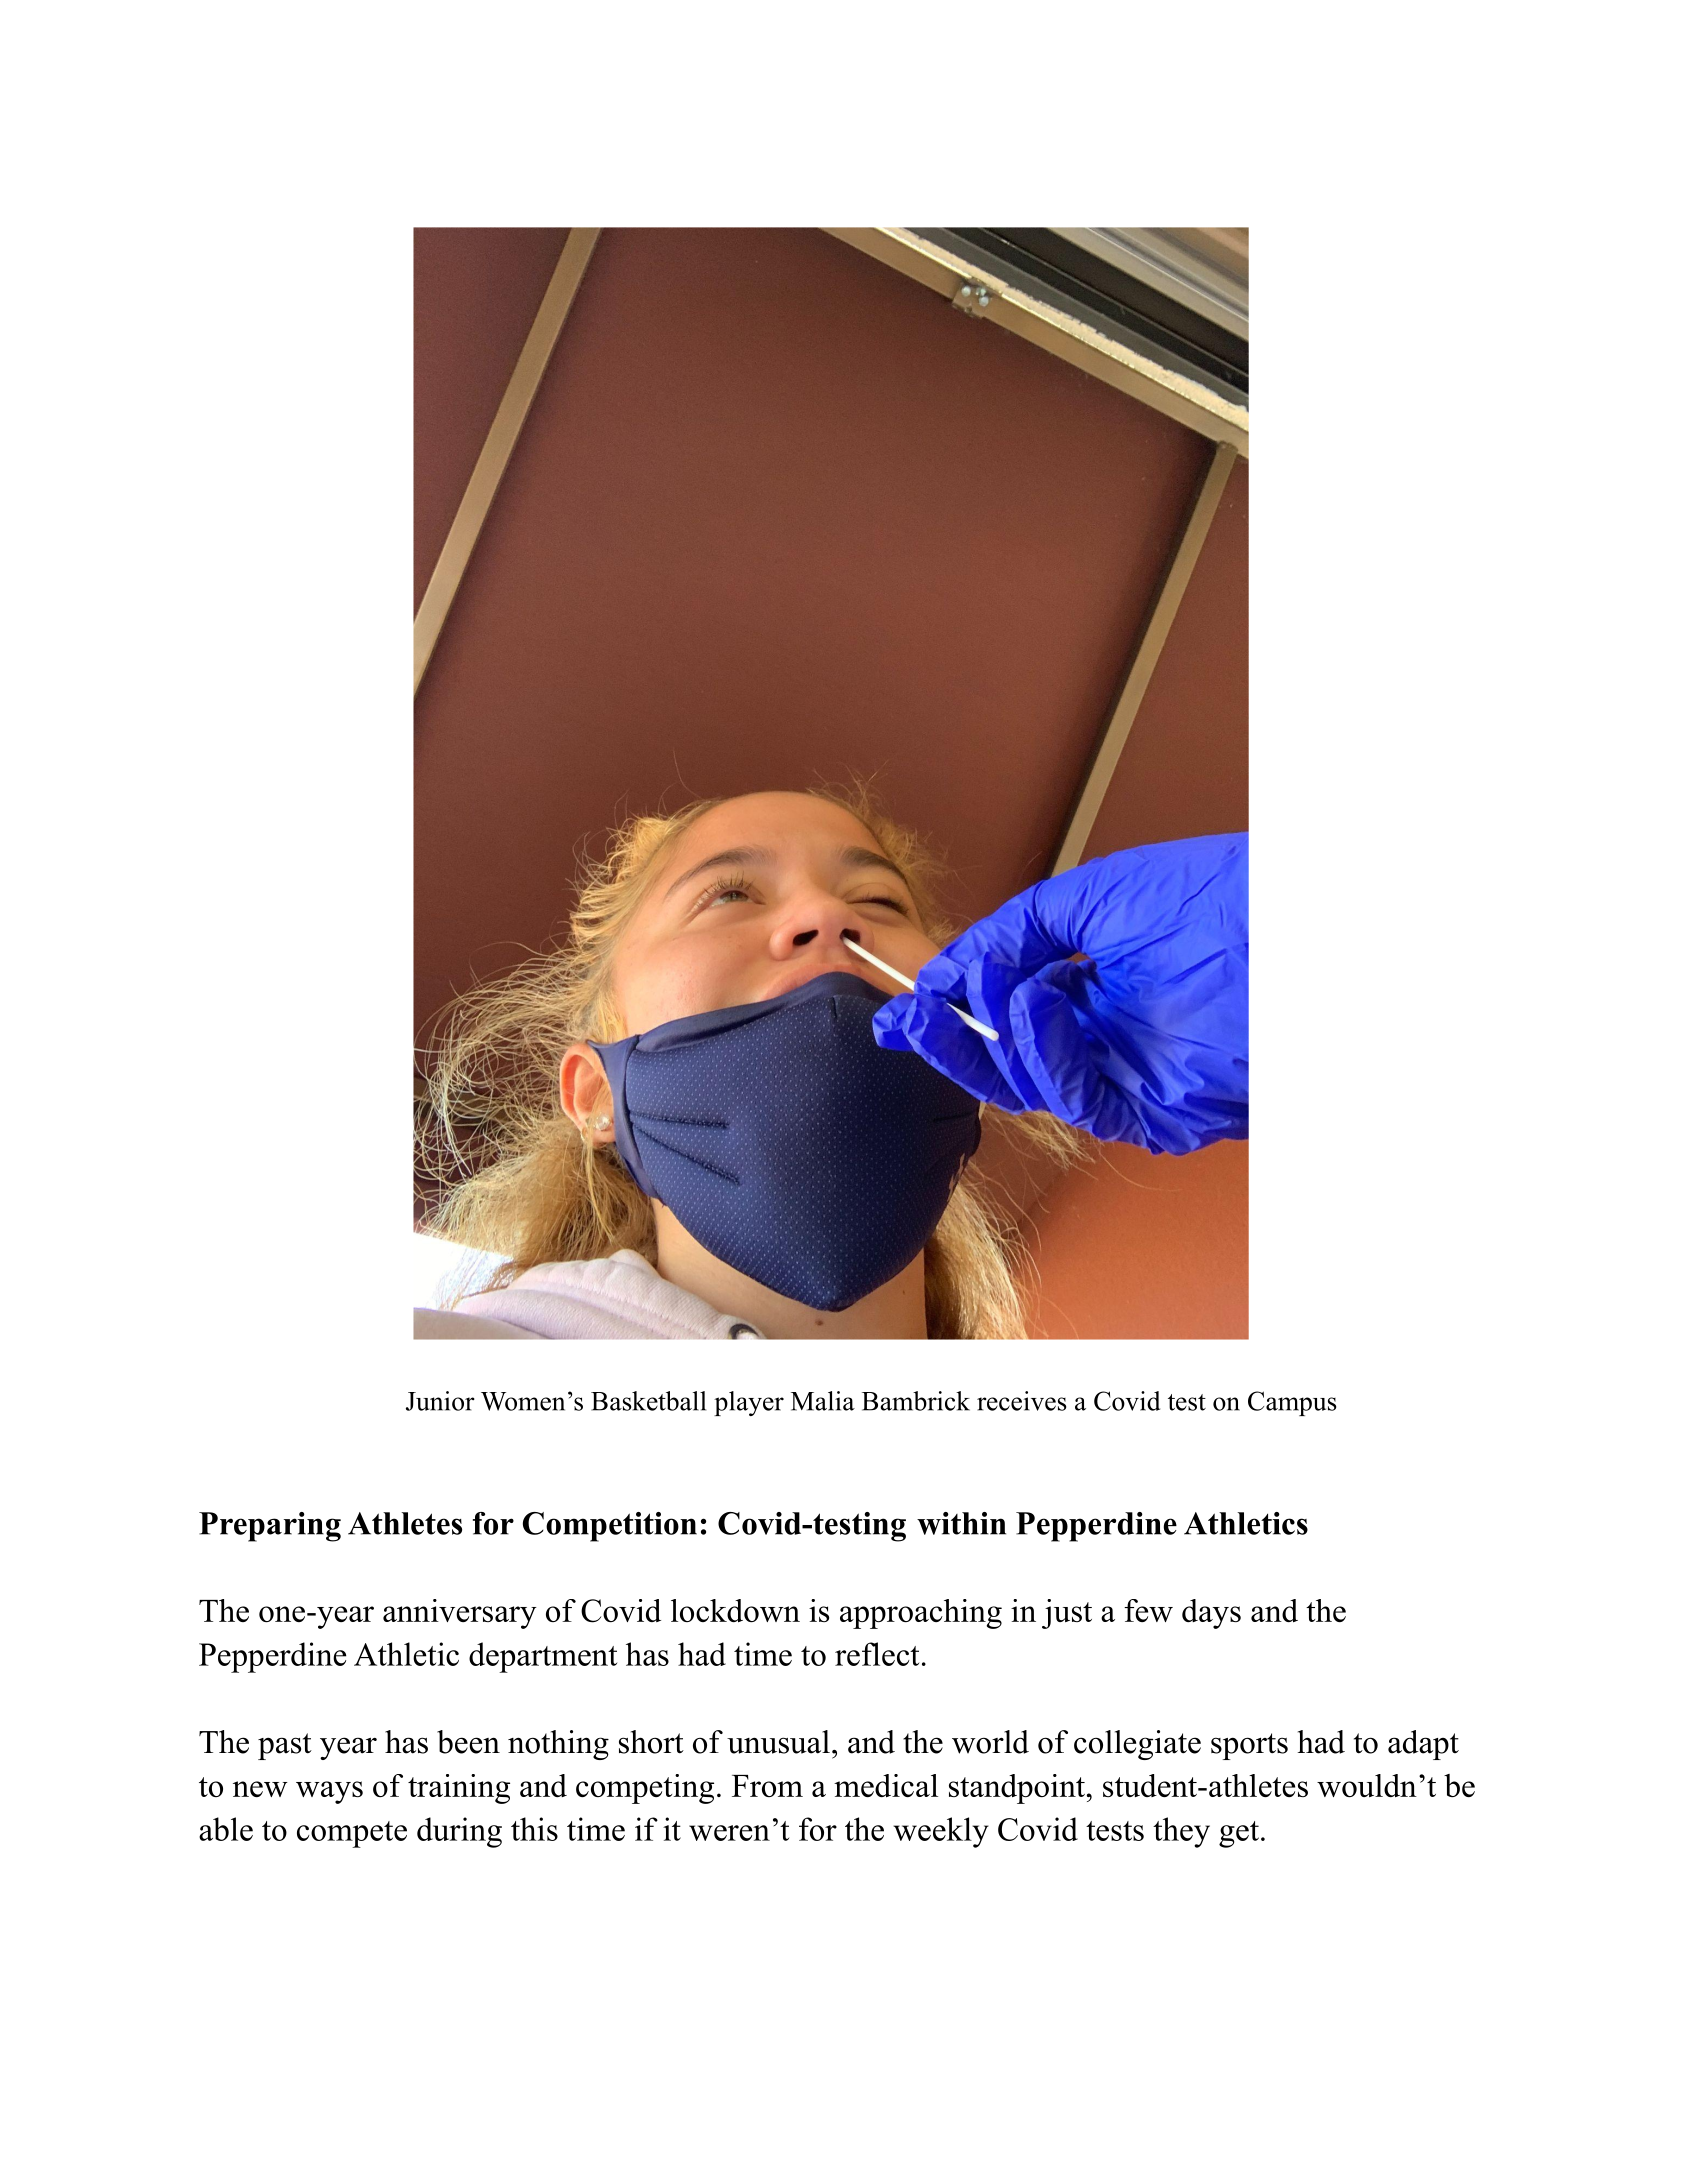 The image size is (1687, 2183). I want to click on few, so click(1148, 1610).
